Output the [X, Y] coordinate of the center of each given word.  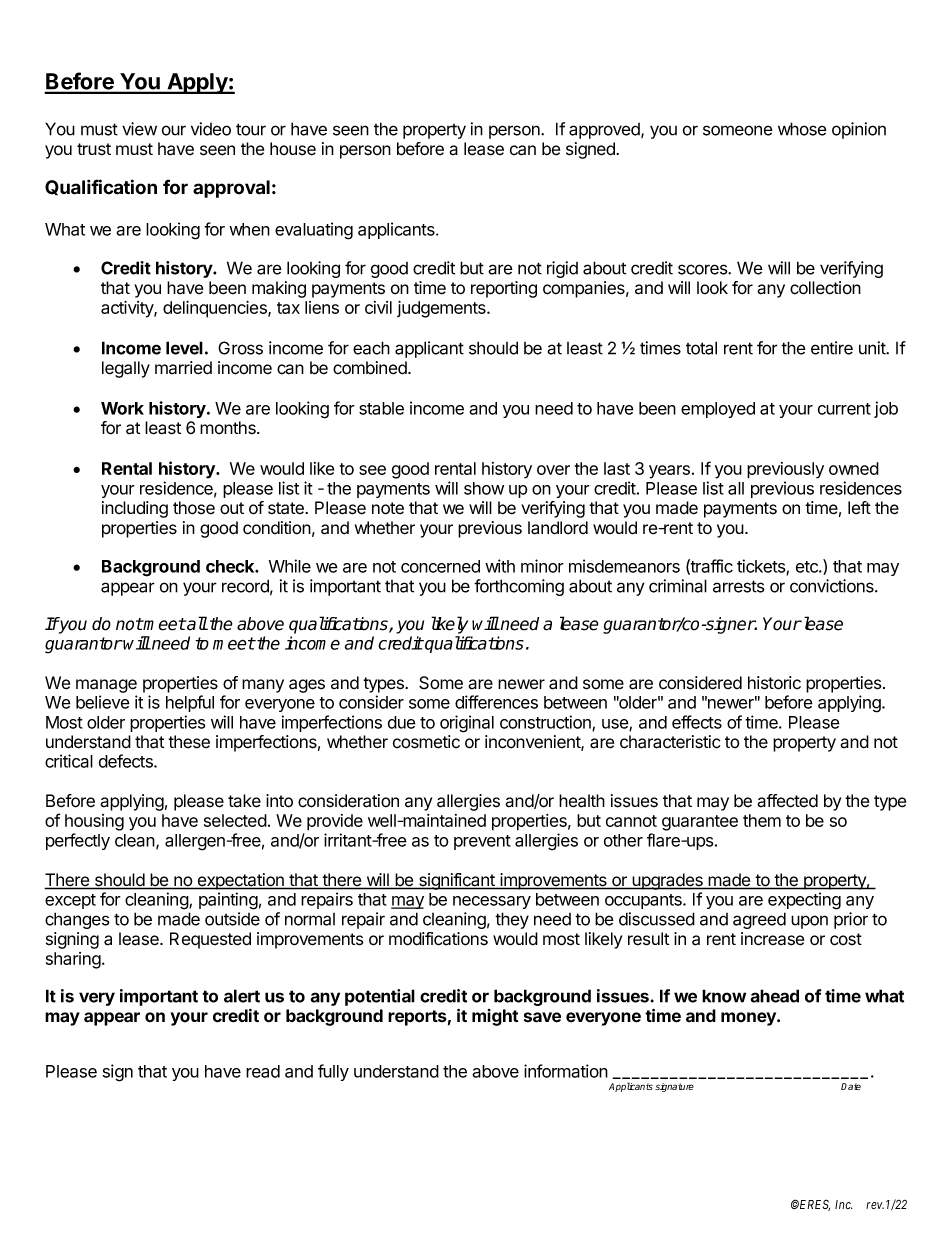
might [495, 1017]
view [139, 129]
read [263, 1071]
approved [605, 131]
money [749, 1019]
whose [802, 129]
